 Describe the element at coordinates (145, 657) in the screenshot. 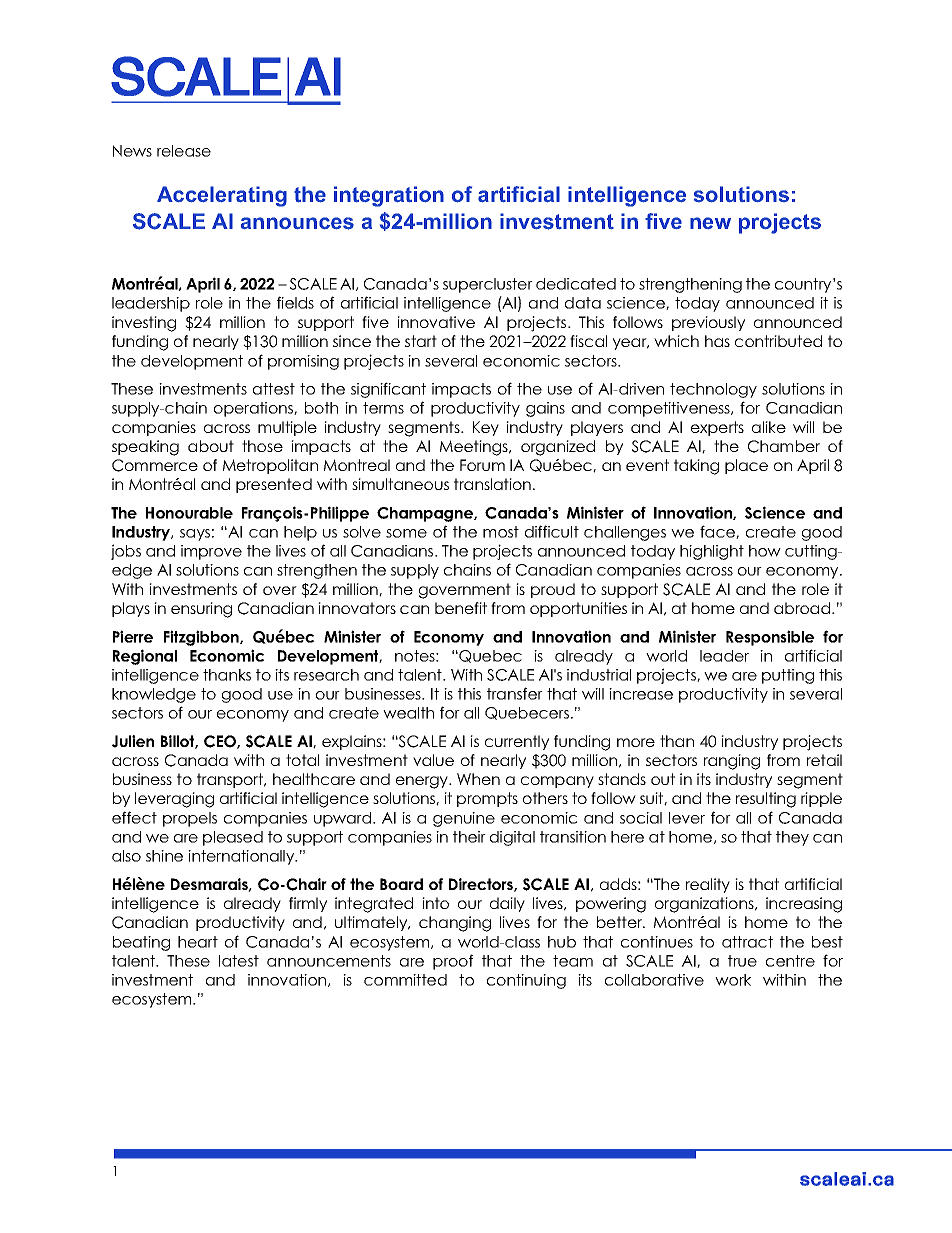

I see `Regional` at that location.
